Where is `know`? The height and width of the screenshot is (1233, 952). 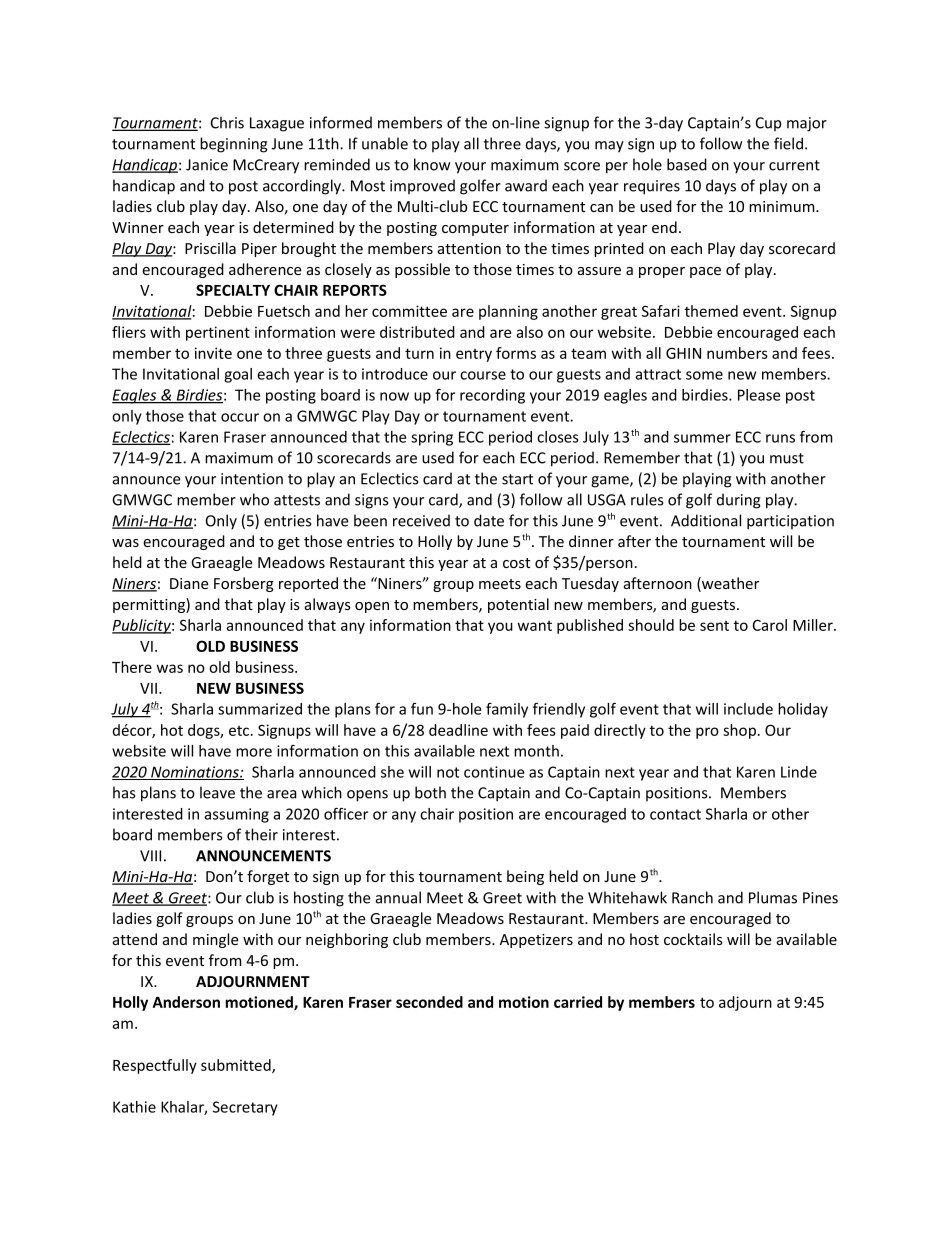 know is located at coordinates (432, 164).
